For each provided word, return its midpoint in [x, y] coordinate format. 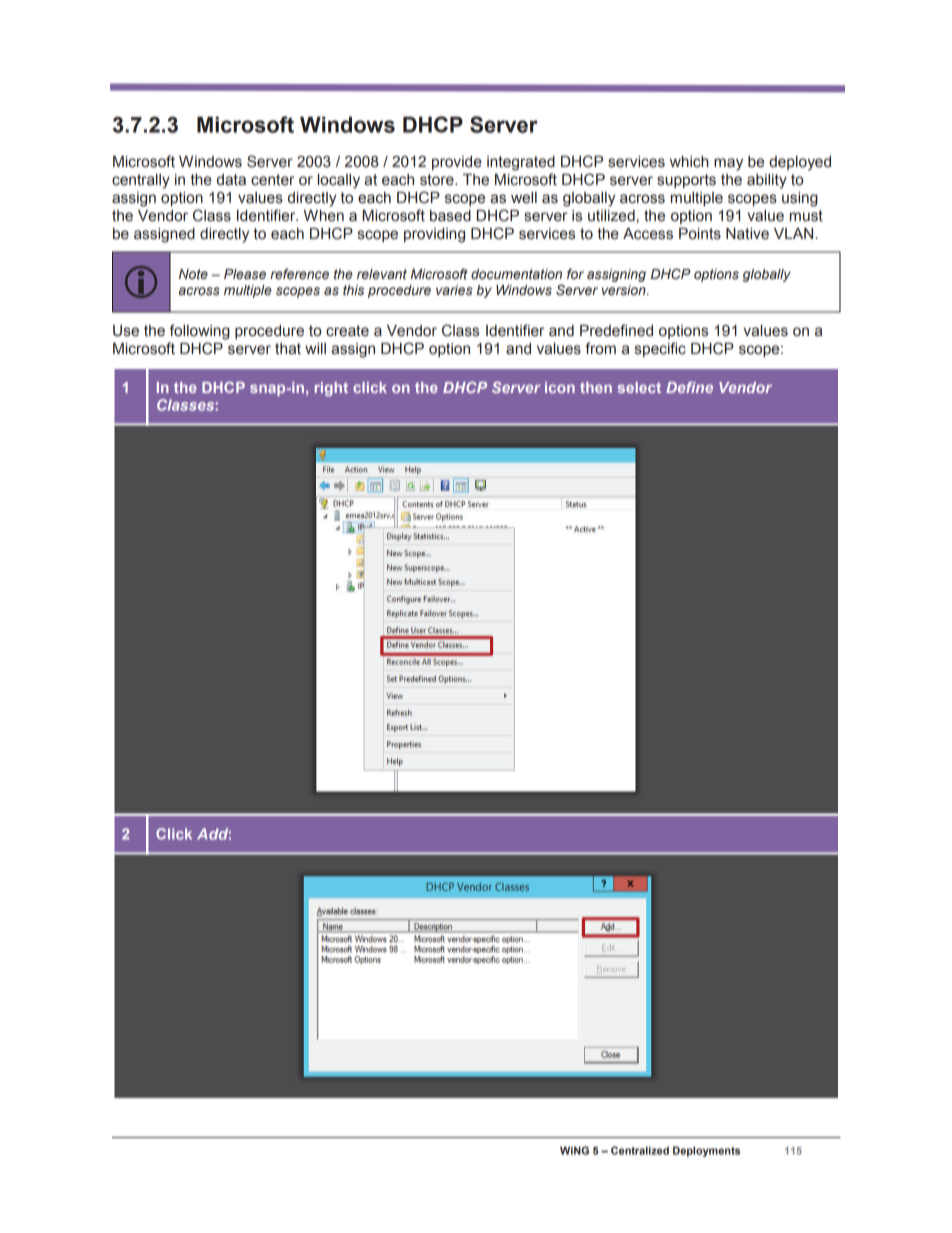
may [728, 164]
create [347, 331]
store [438, 180]
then [596, 387]
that [288, 349]
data [231, 180]
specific [660, 349]
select [639, 387]
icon [560, 387]
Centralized [640, 1150]
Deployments [706, 1151]
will [315, 348]
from [600, 348]
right [331, 389]
